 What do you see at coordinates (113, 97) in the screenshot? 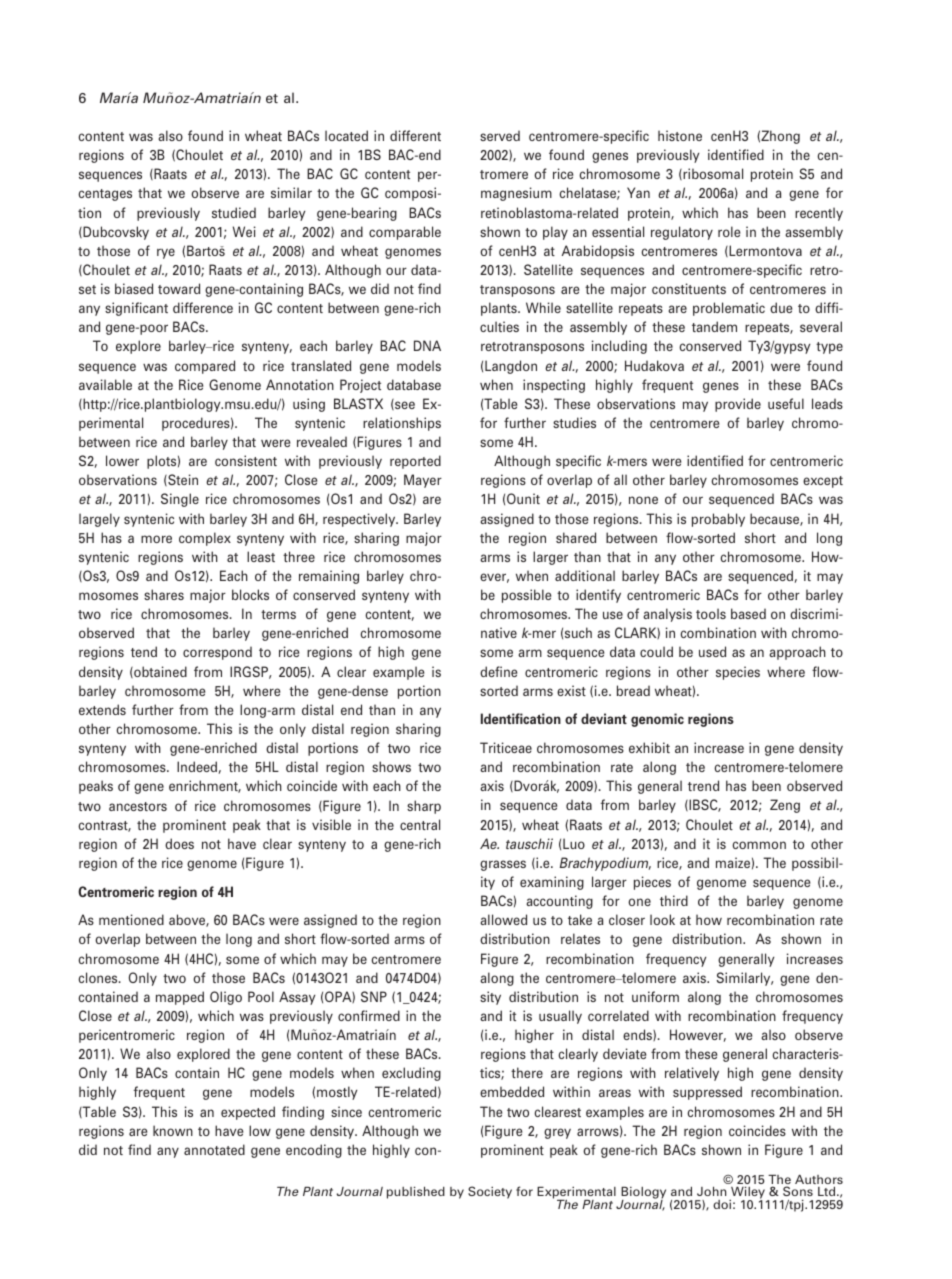
I see `Mar` at bounding box center [113, 97].
